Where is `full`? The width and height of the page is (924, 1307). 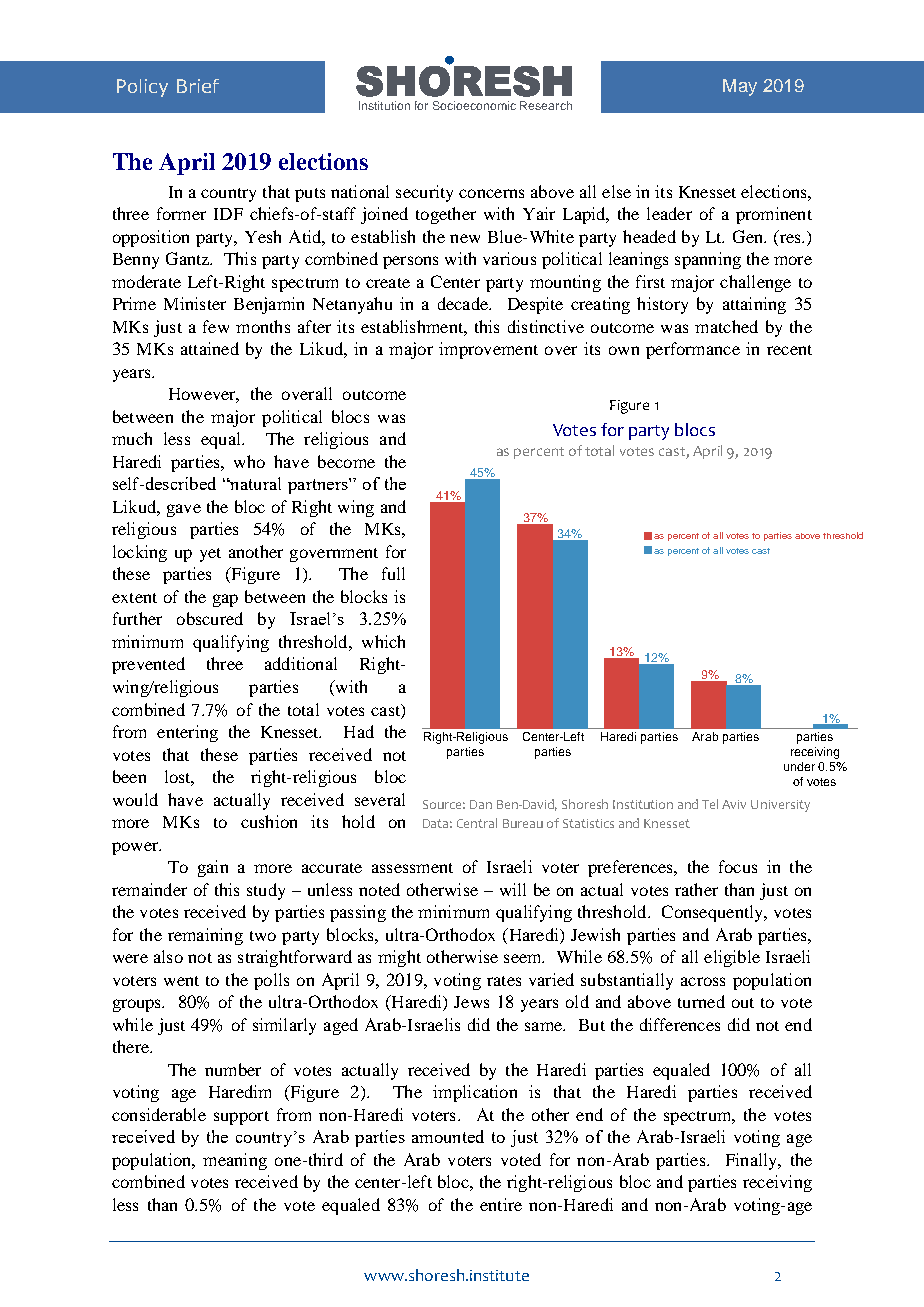 full is located at coordinates (393, 573).
